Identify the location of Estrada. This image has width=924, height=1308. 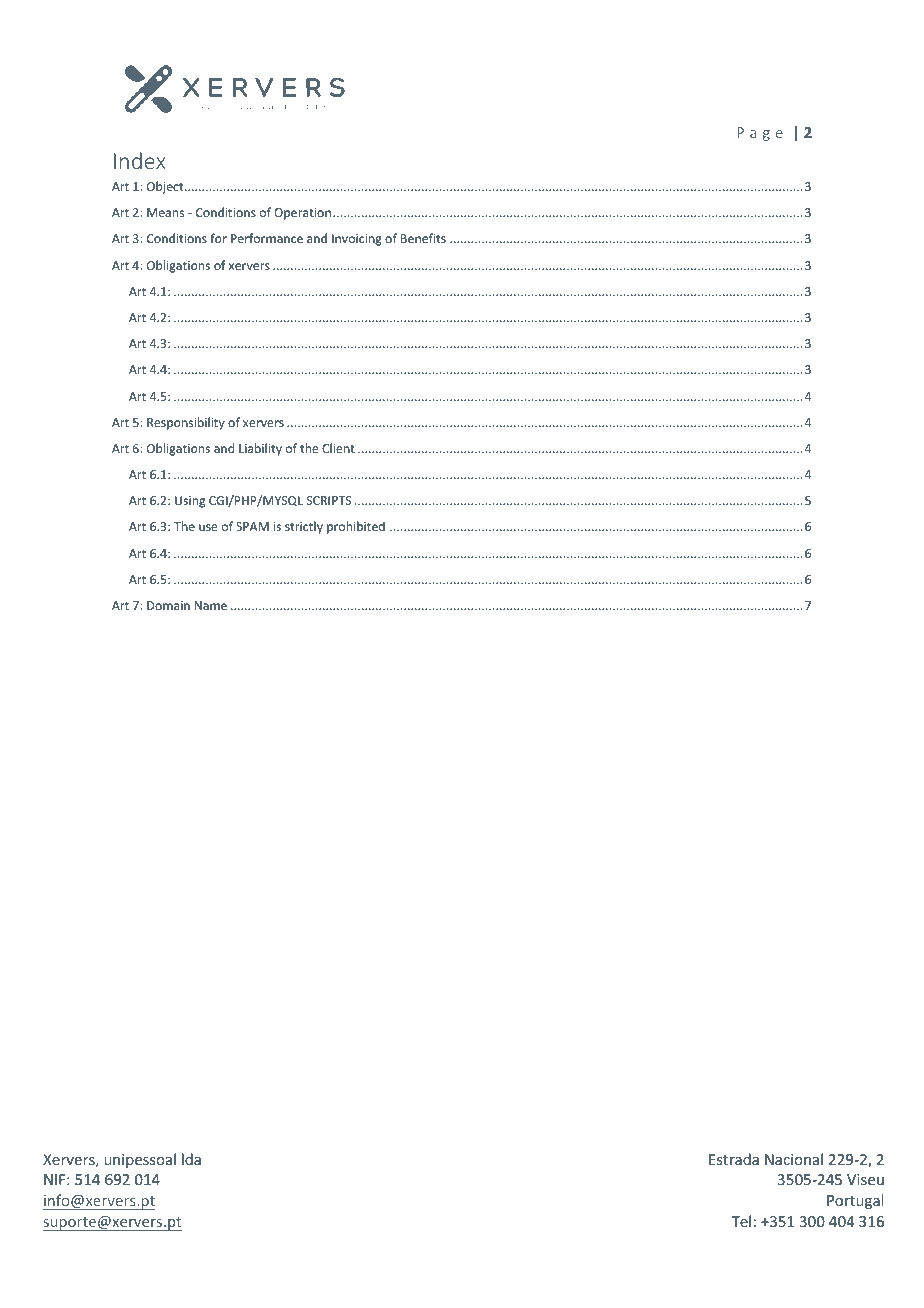
(734, 1159).
